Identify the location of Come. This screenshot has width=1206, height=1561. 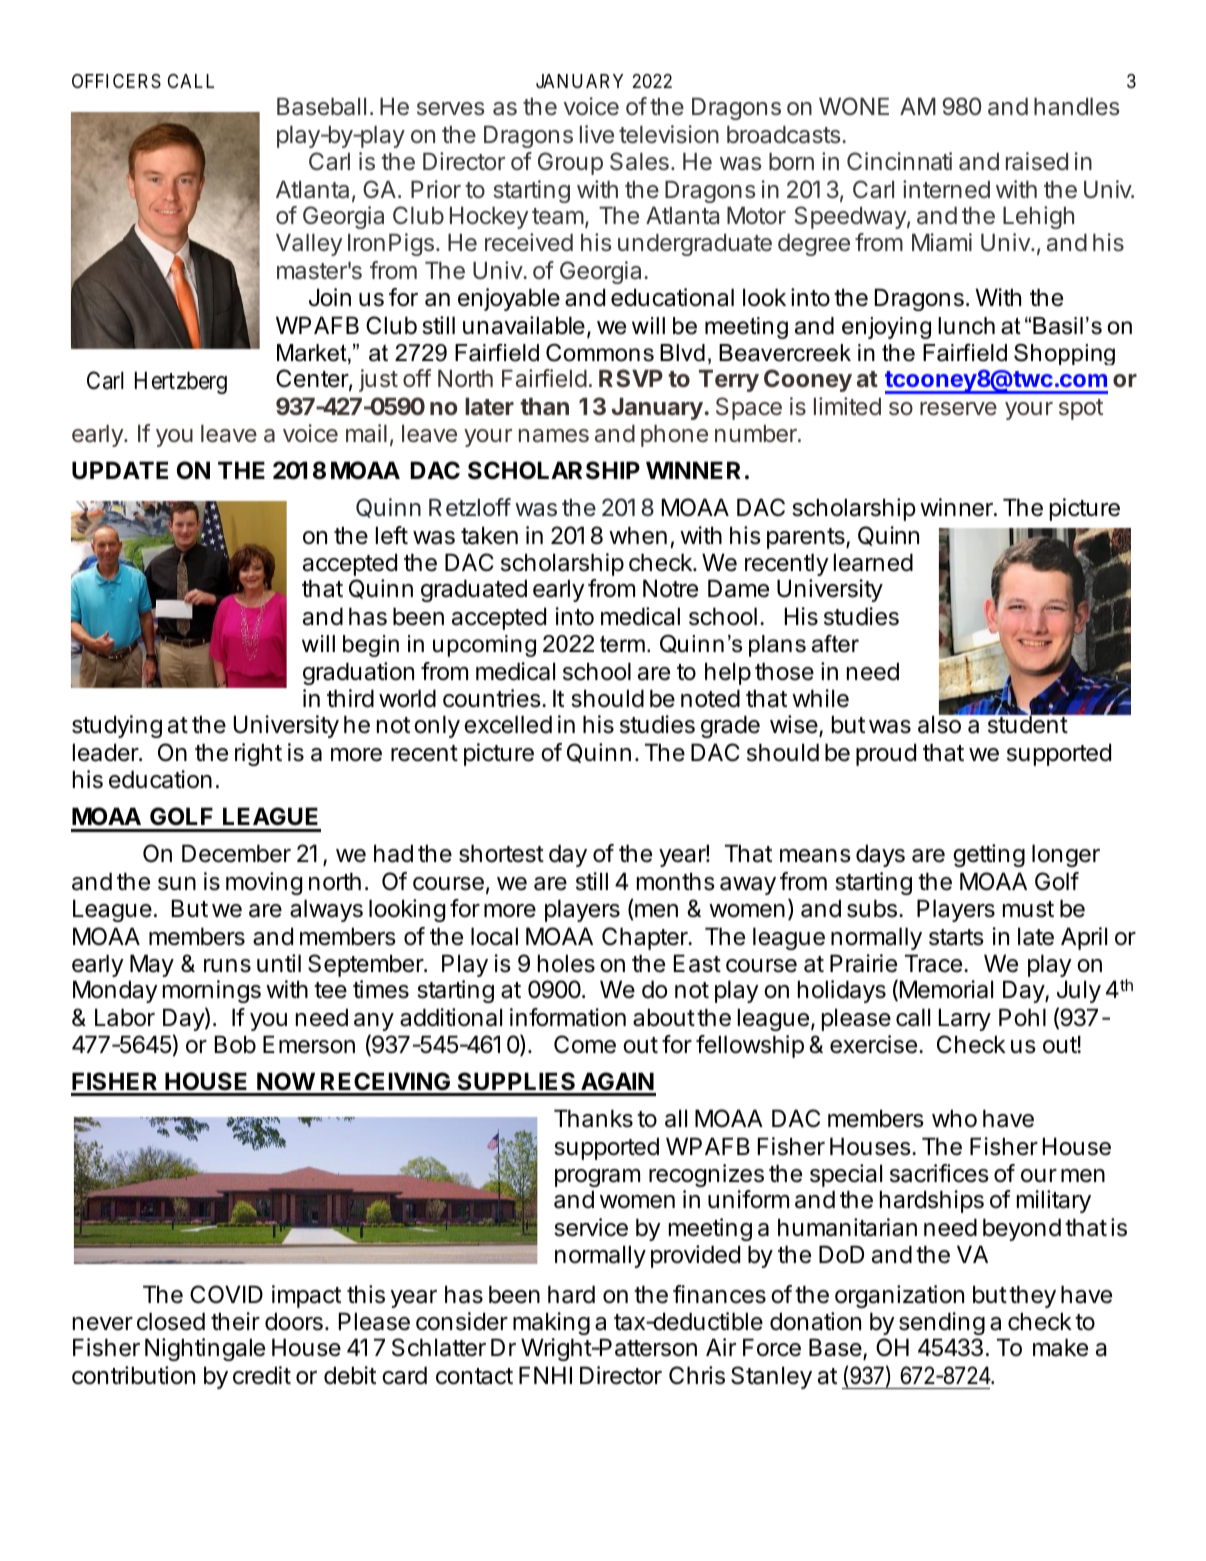
(585, 1044).
